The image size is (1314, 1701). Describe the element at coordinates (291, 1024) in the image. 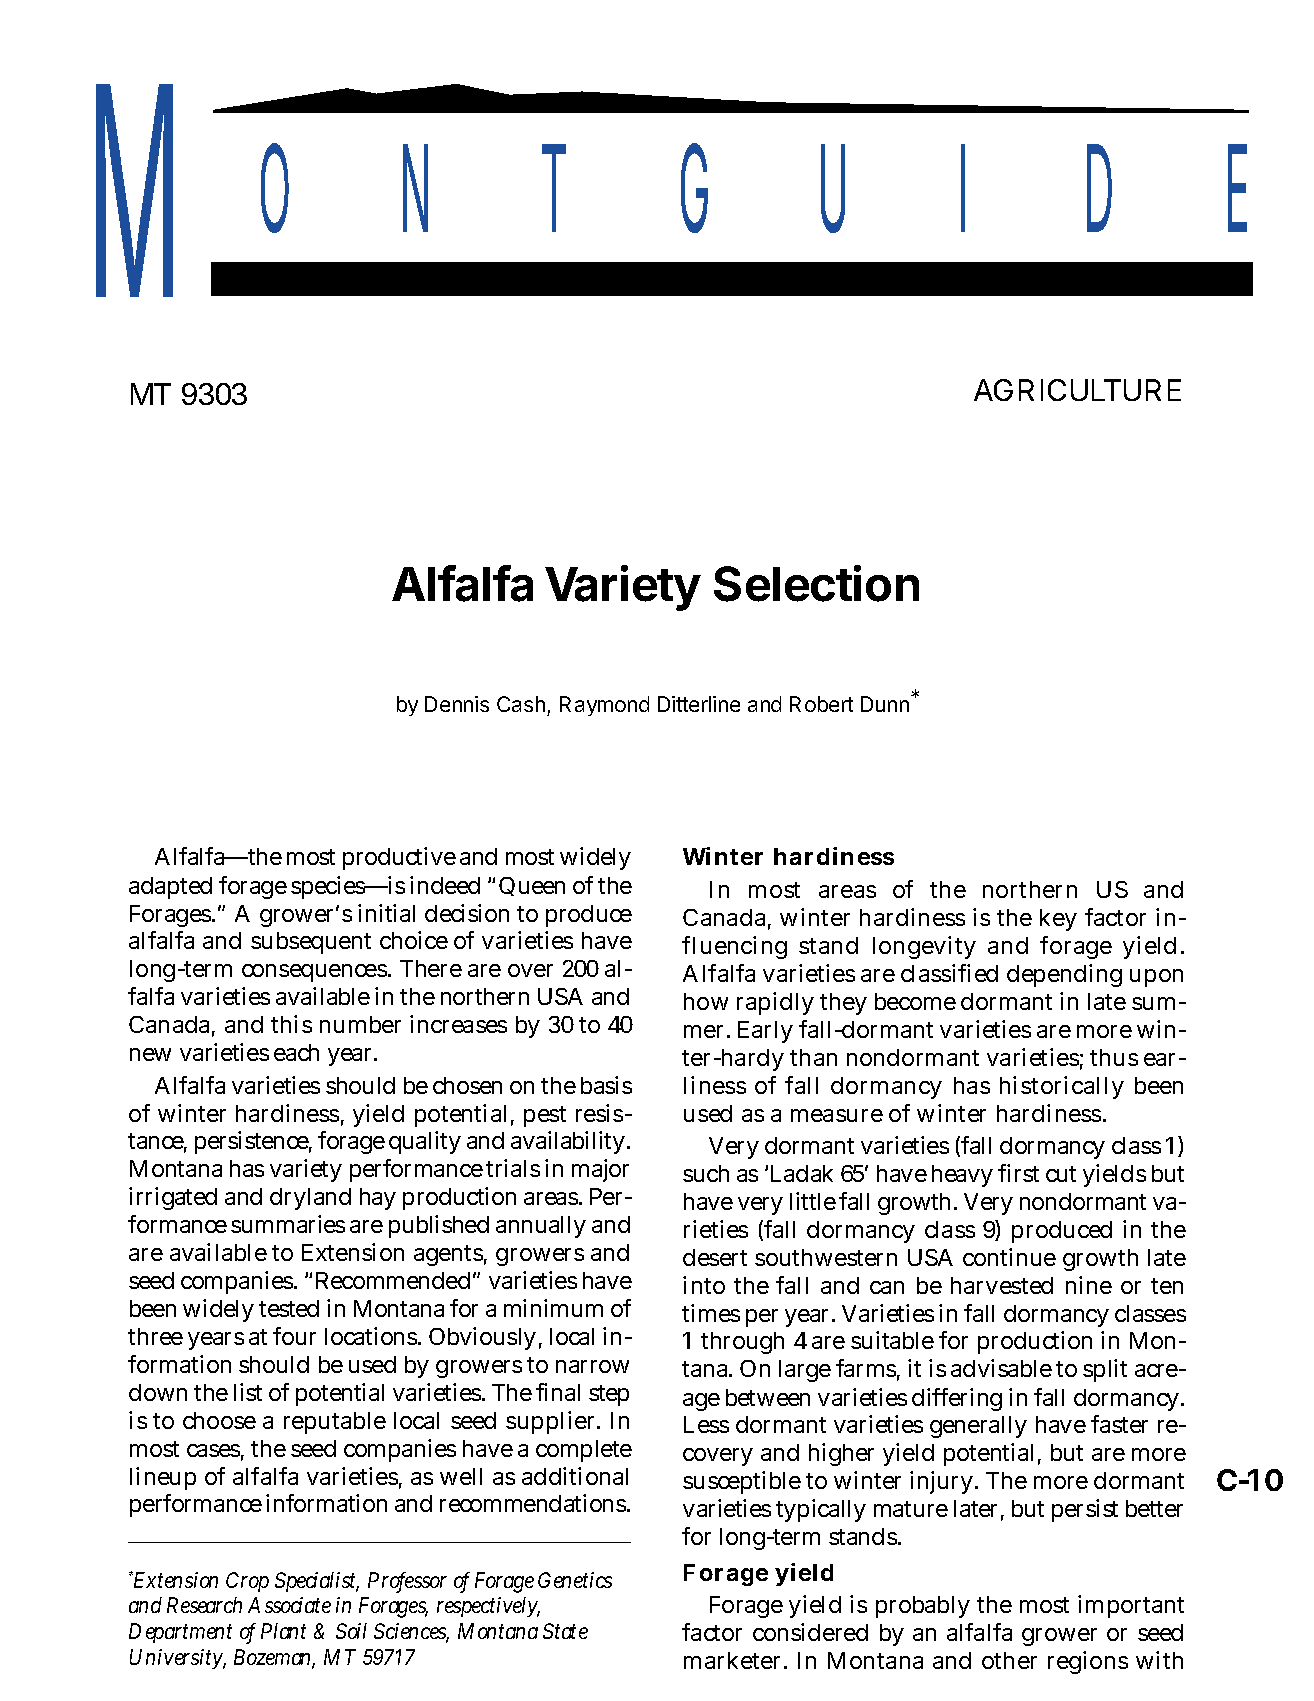

I see `this` at that location.
